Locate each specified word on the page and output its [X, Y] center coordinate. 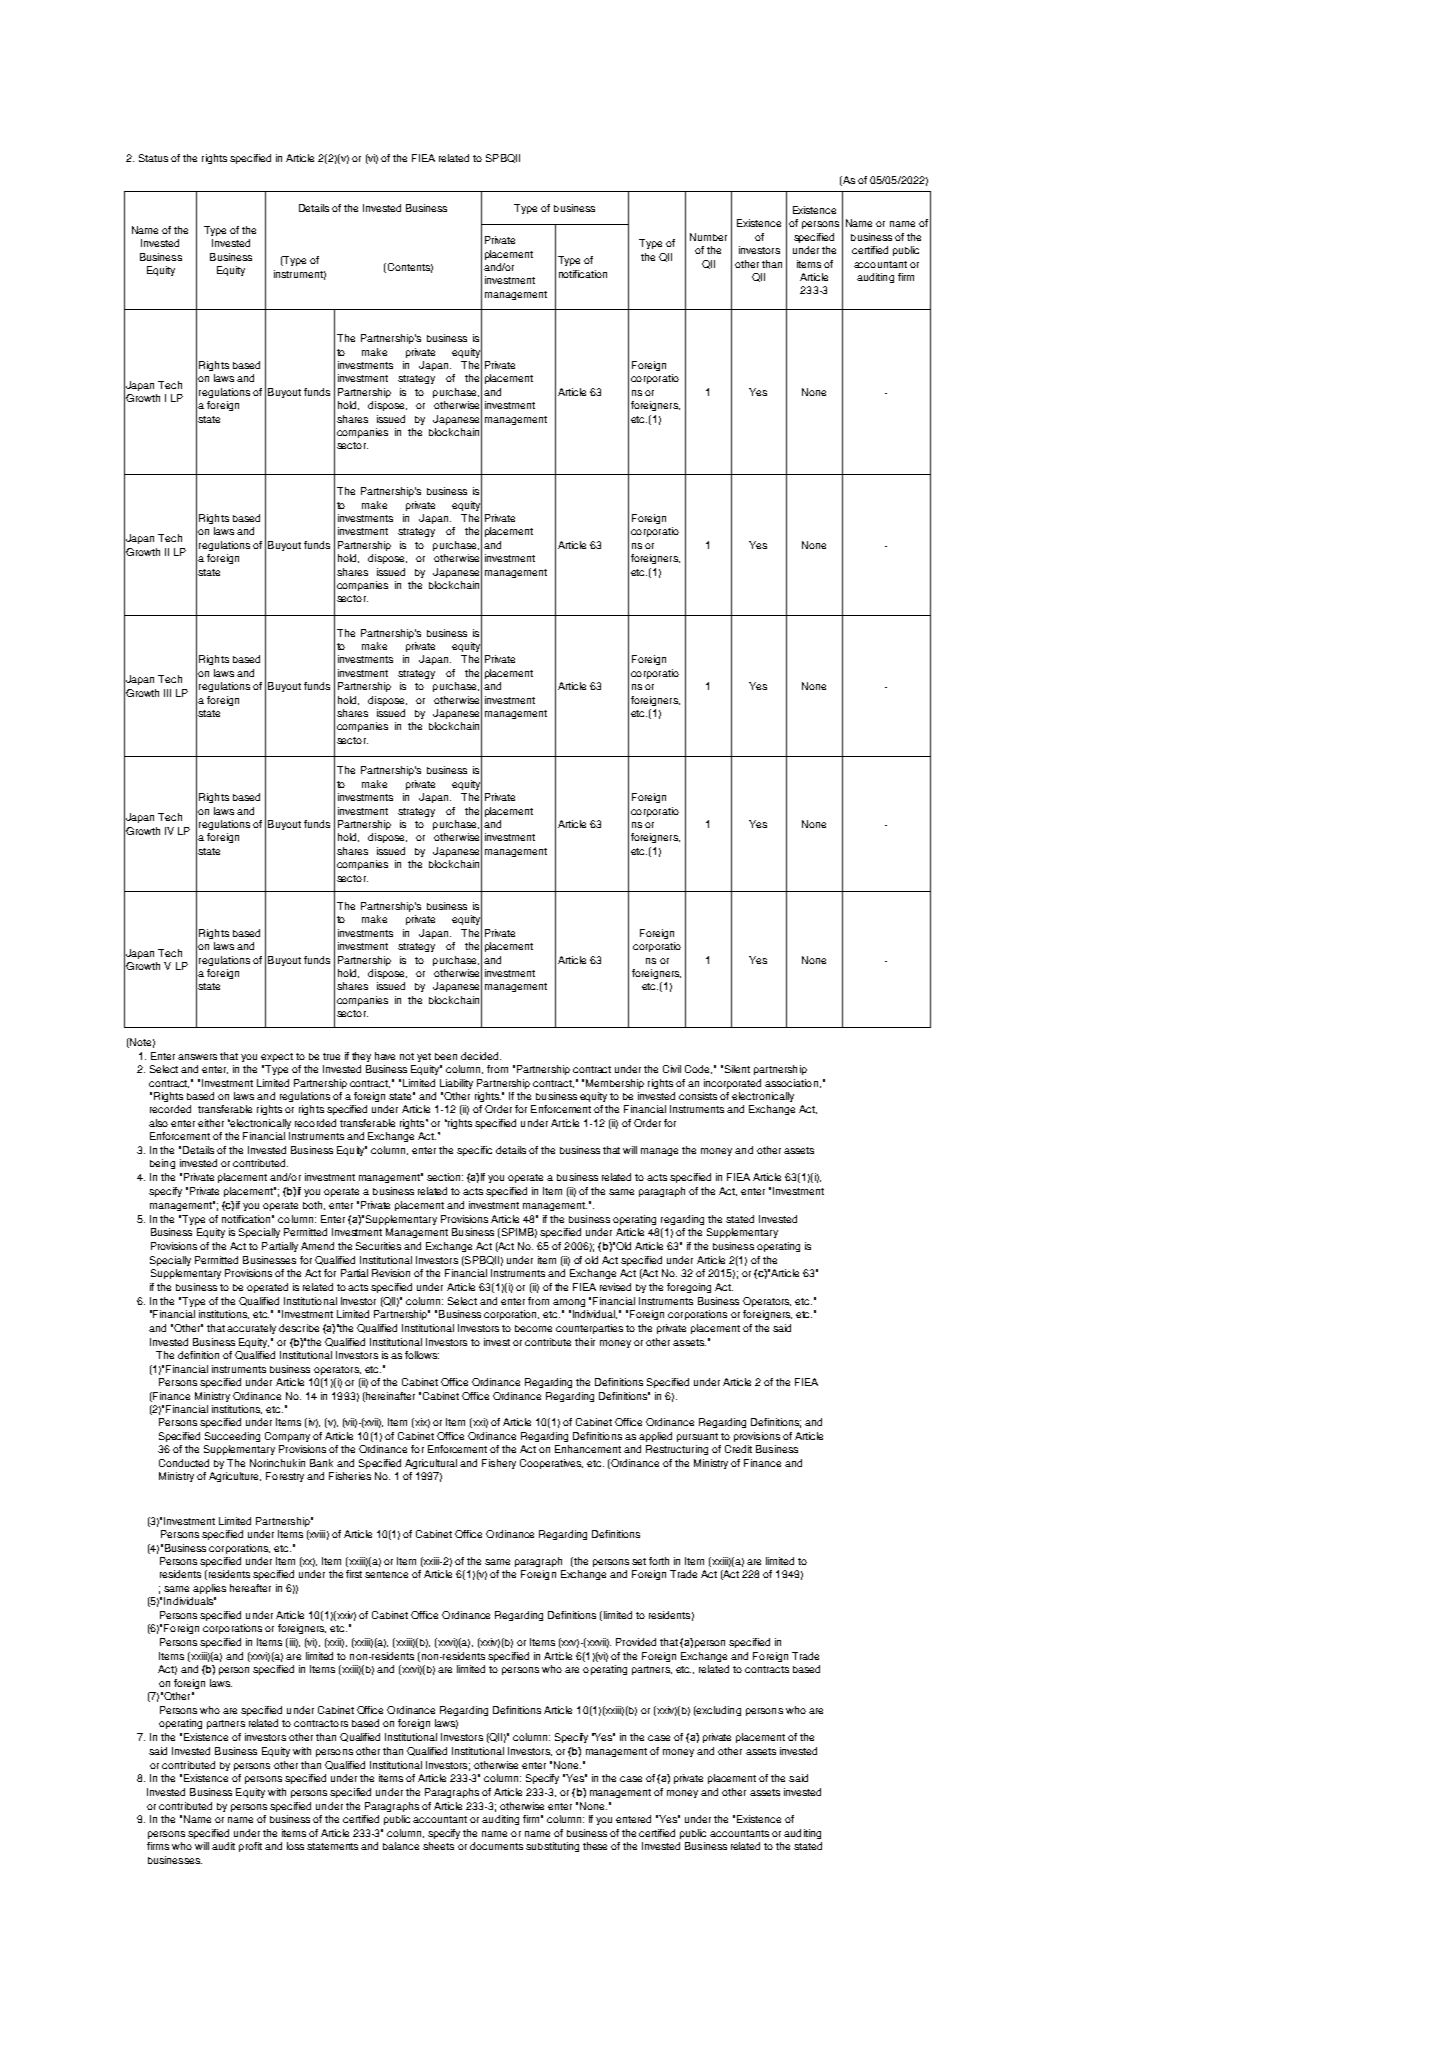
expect [277, 1057]
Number [708, 237]
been [446, 1056]
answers [197, 1057]
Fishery [499, 1464]
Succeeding [232, 1437]
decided [481, 1056]
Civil [672, 1069]
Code [698, 1069]
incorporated [732, 1084]
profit [250, 1847]
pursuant [697, 1437]
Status [153, 158]
